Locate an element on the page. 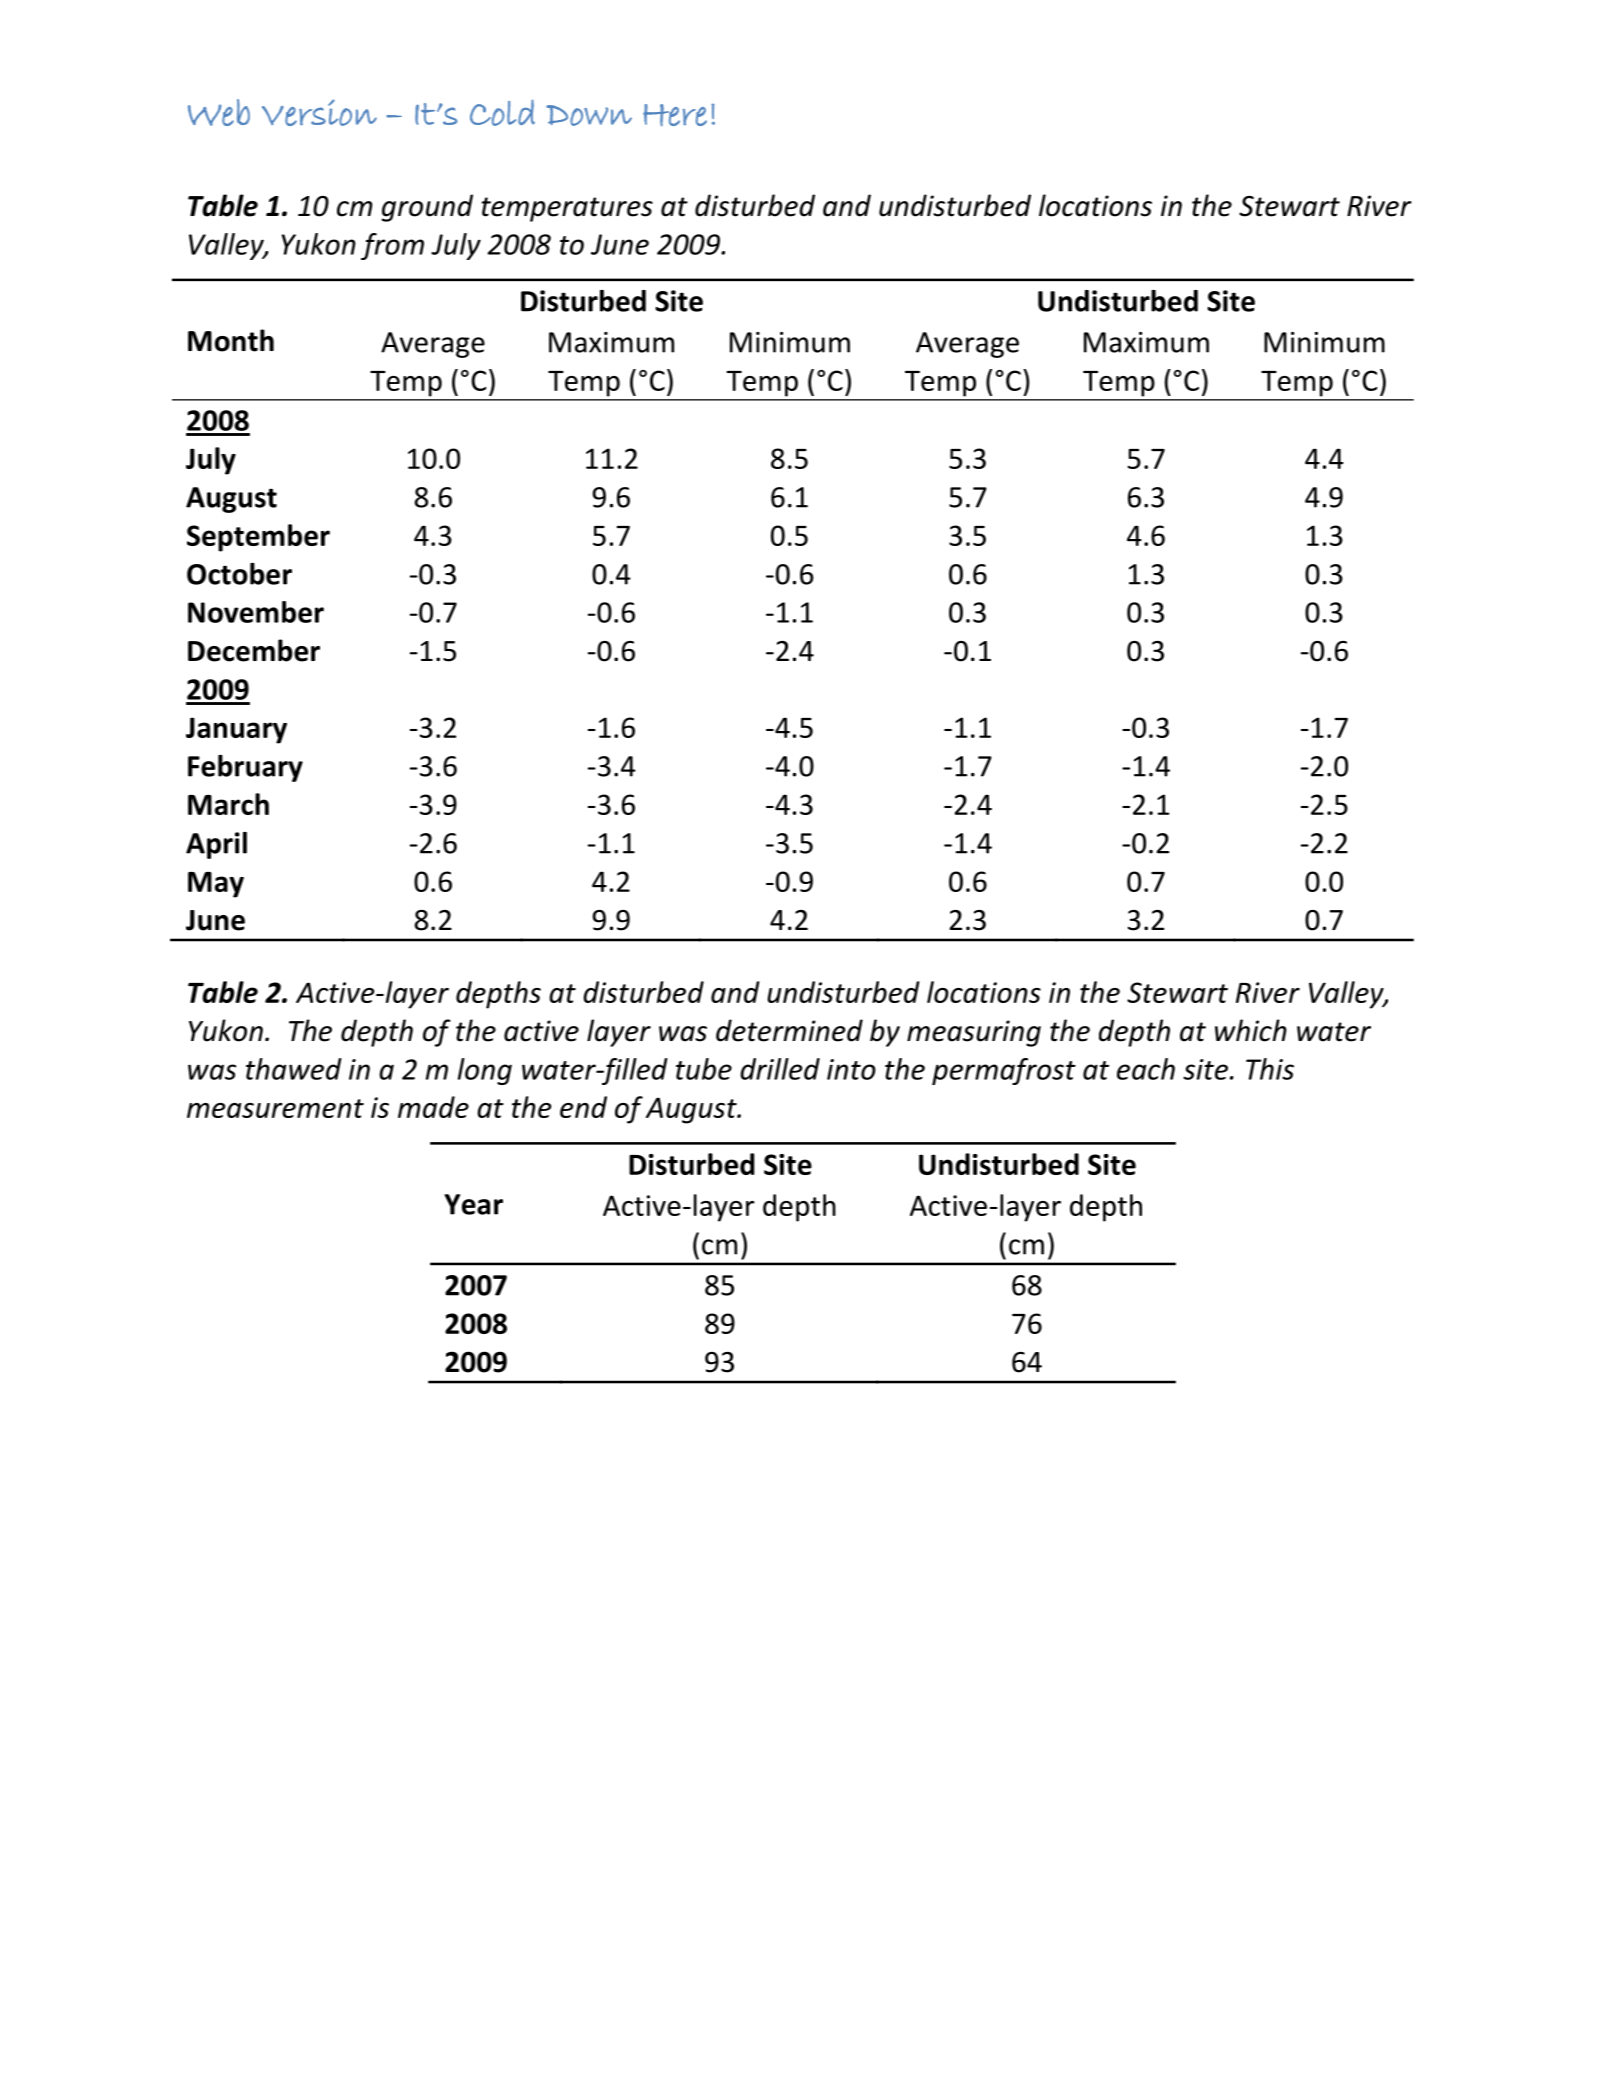 The width and height of the document is (1606, 2078). Down is located at coordinates (589, 115).
